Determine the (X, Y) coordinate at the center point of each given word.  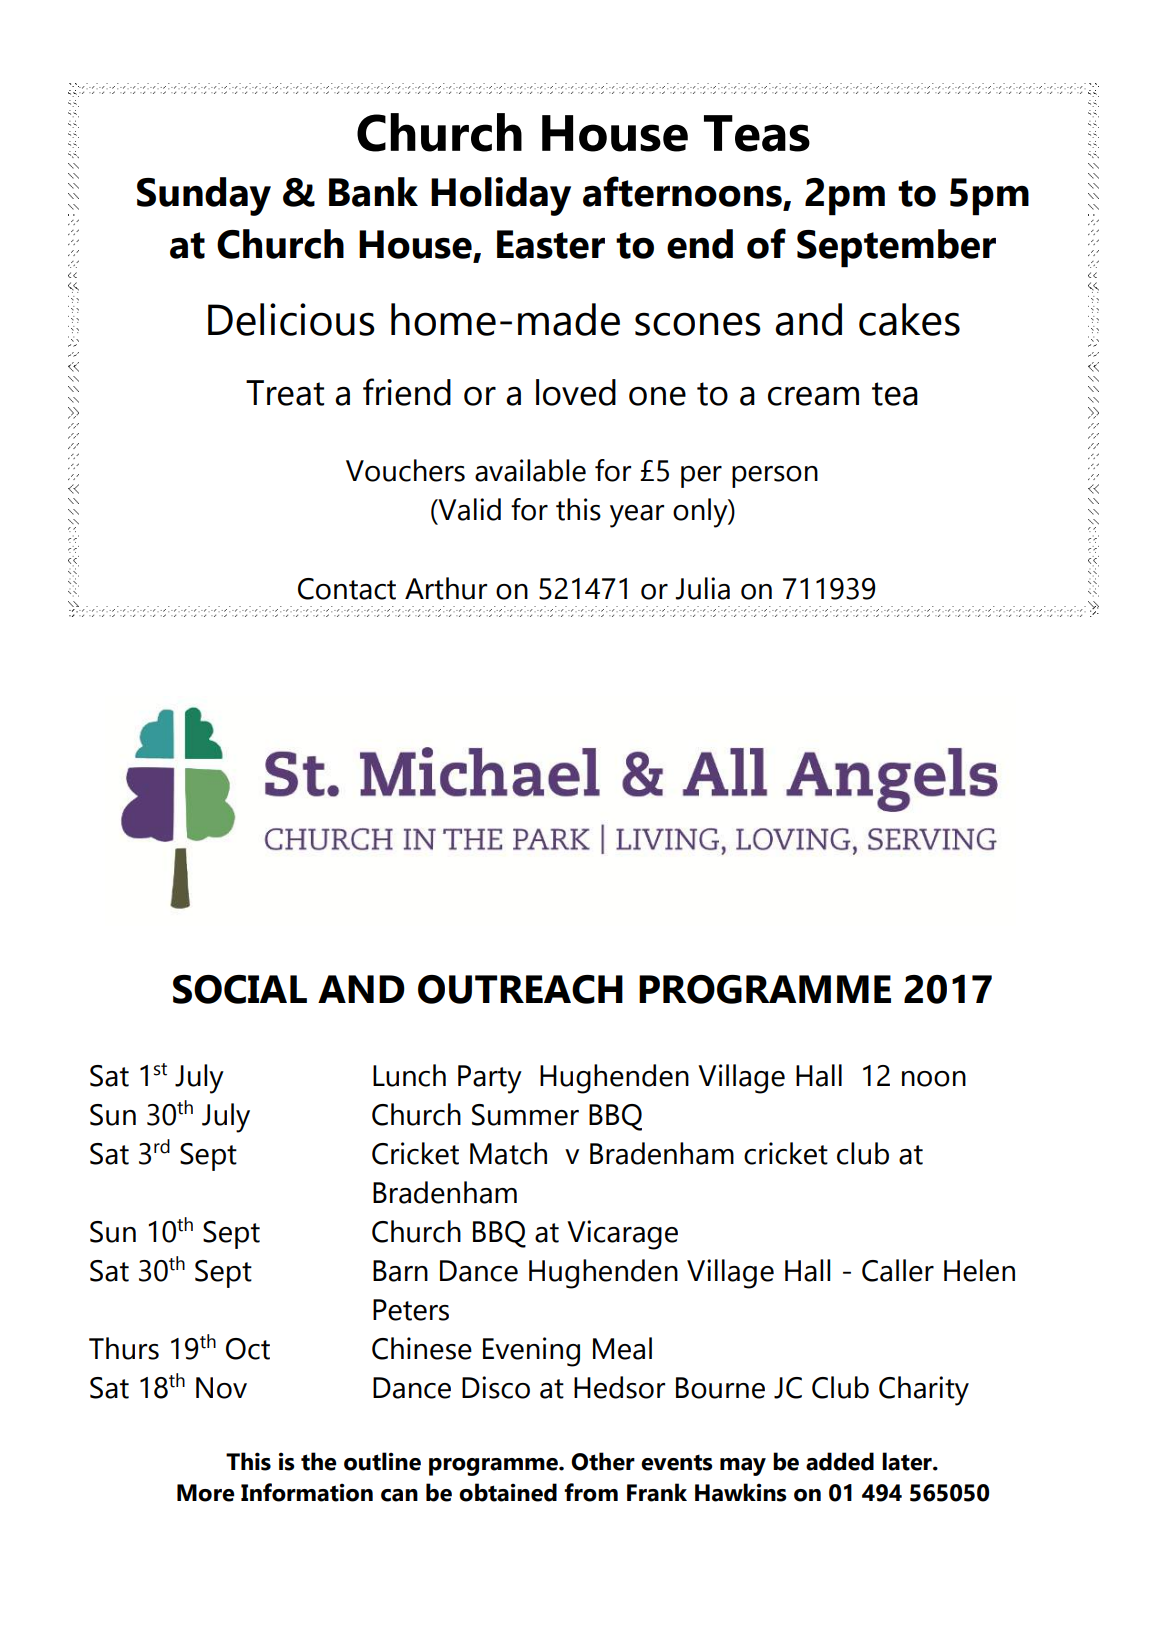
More (206, 1493)
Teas (757, 133)
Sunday (204, 196)
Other (603, 1461)
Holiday (501, 196)
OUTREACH (520, 989)
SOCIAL (240, 989)
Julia (703, 588)
